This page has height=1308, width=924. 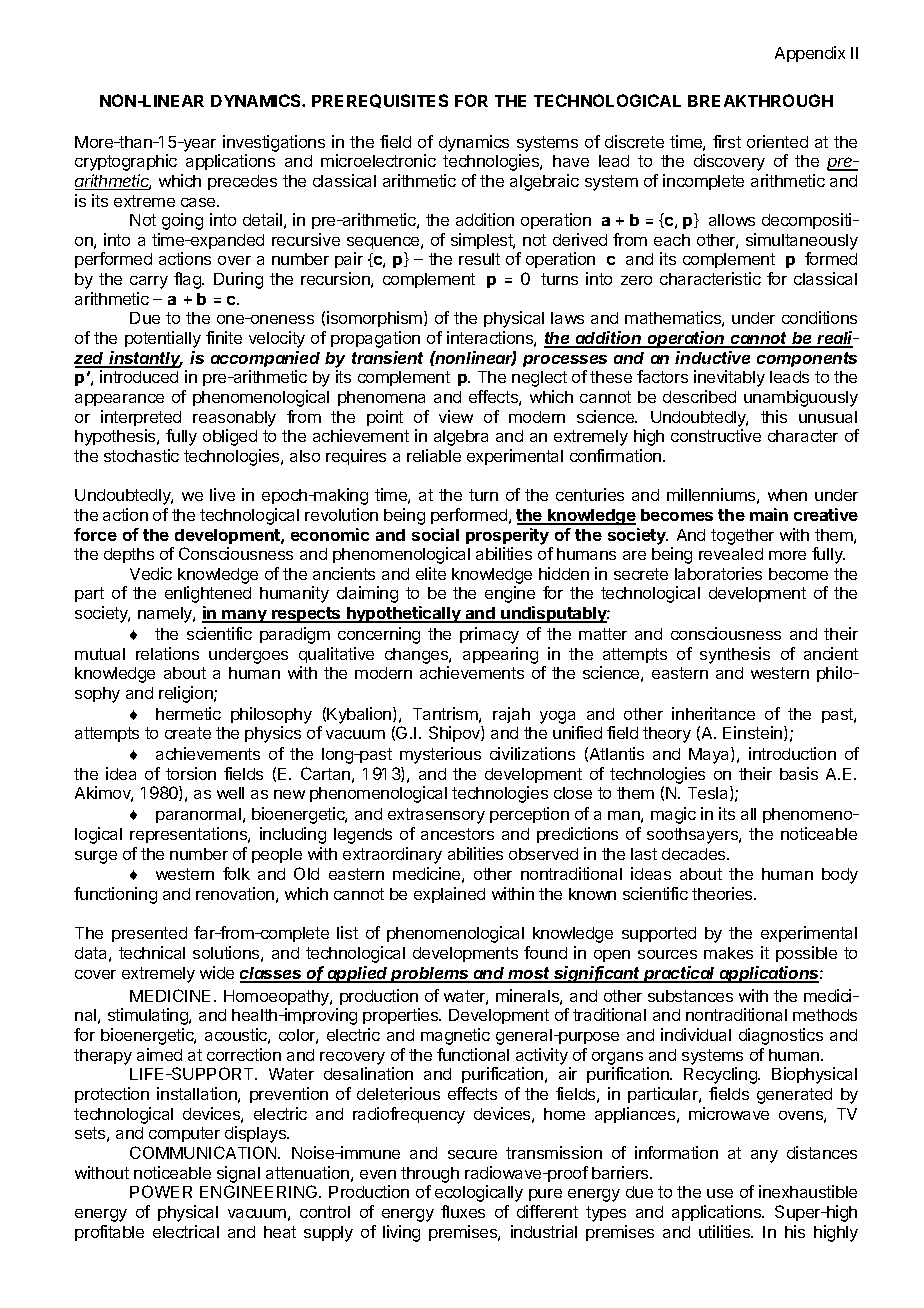 I want to click on cryptographic, so click(x=126, y=162).
